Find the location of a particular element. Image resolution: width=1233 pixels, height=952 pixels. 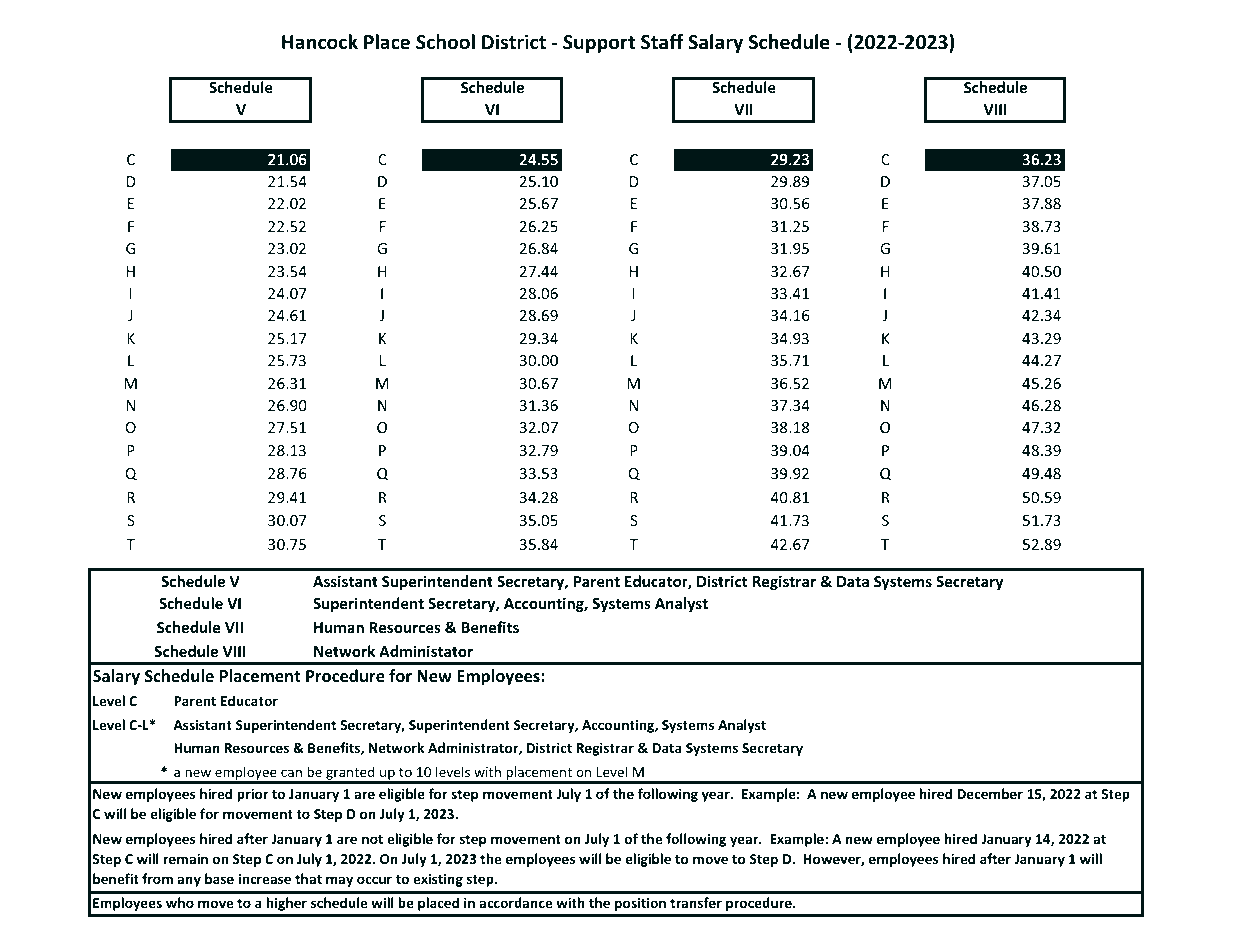

Hancock is located at coordinates (320, 42).
